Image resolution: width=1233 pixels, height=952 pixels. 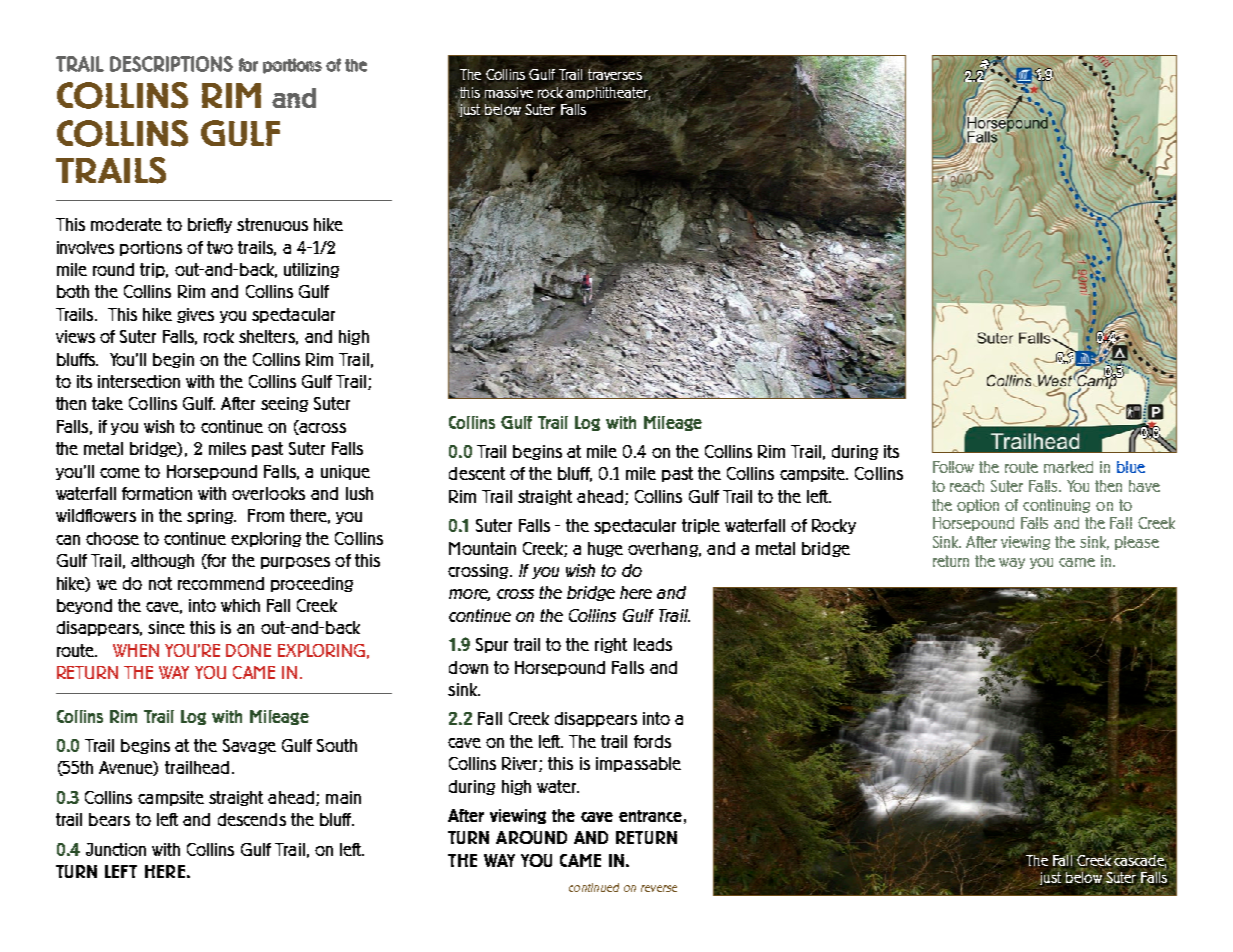 I want to click on leads, so click(x=653, y=644).
